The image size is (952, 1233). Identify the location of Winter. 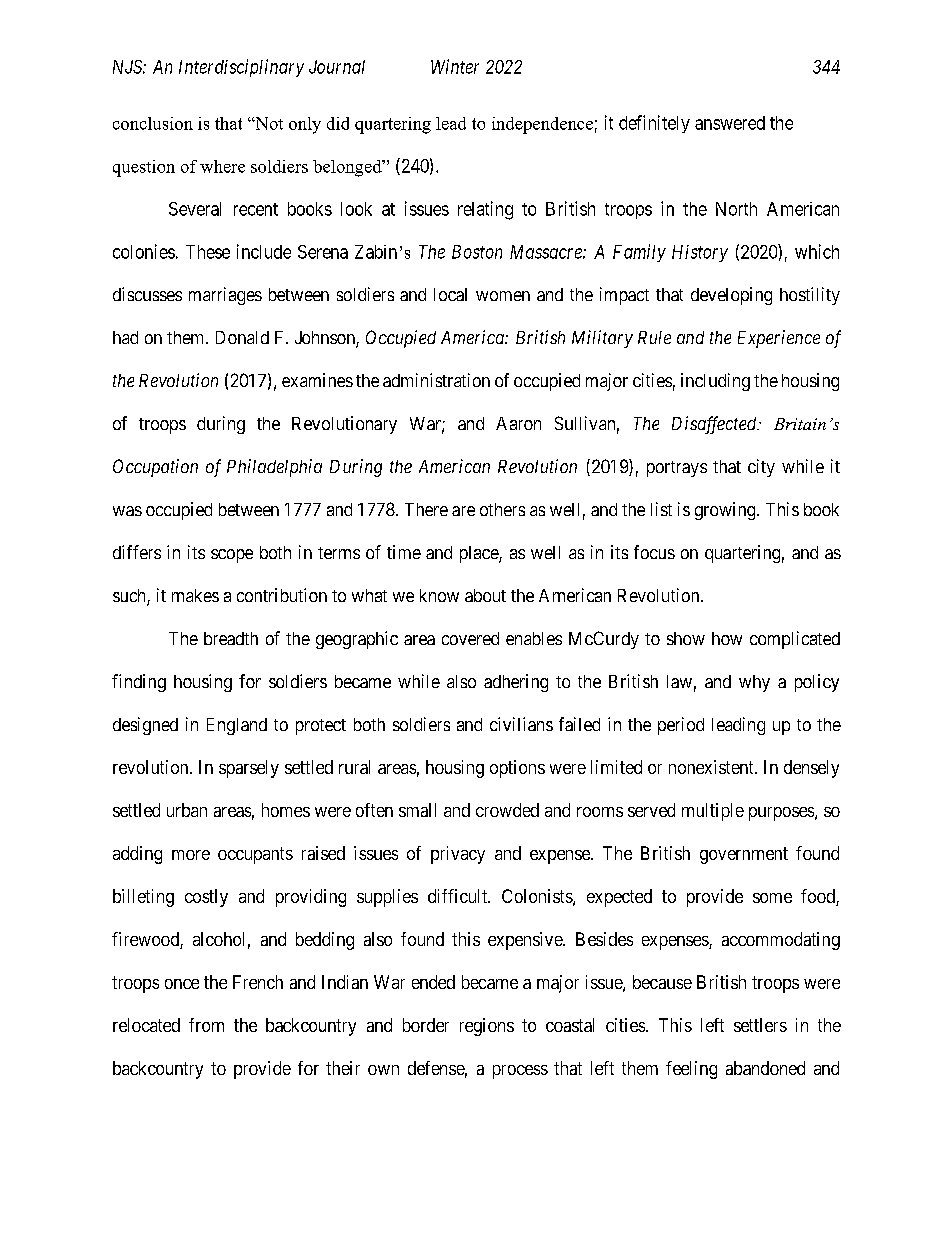
(455, 66).
